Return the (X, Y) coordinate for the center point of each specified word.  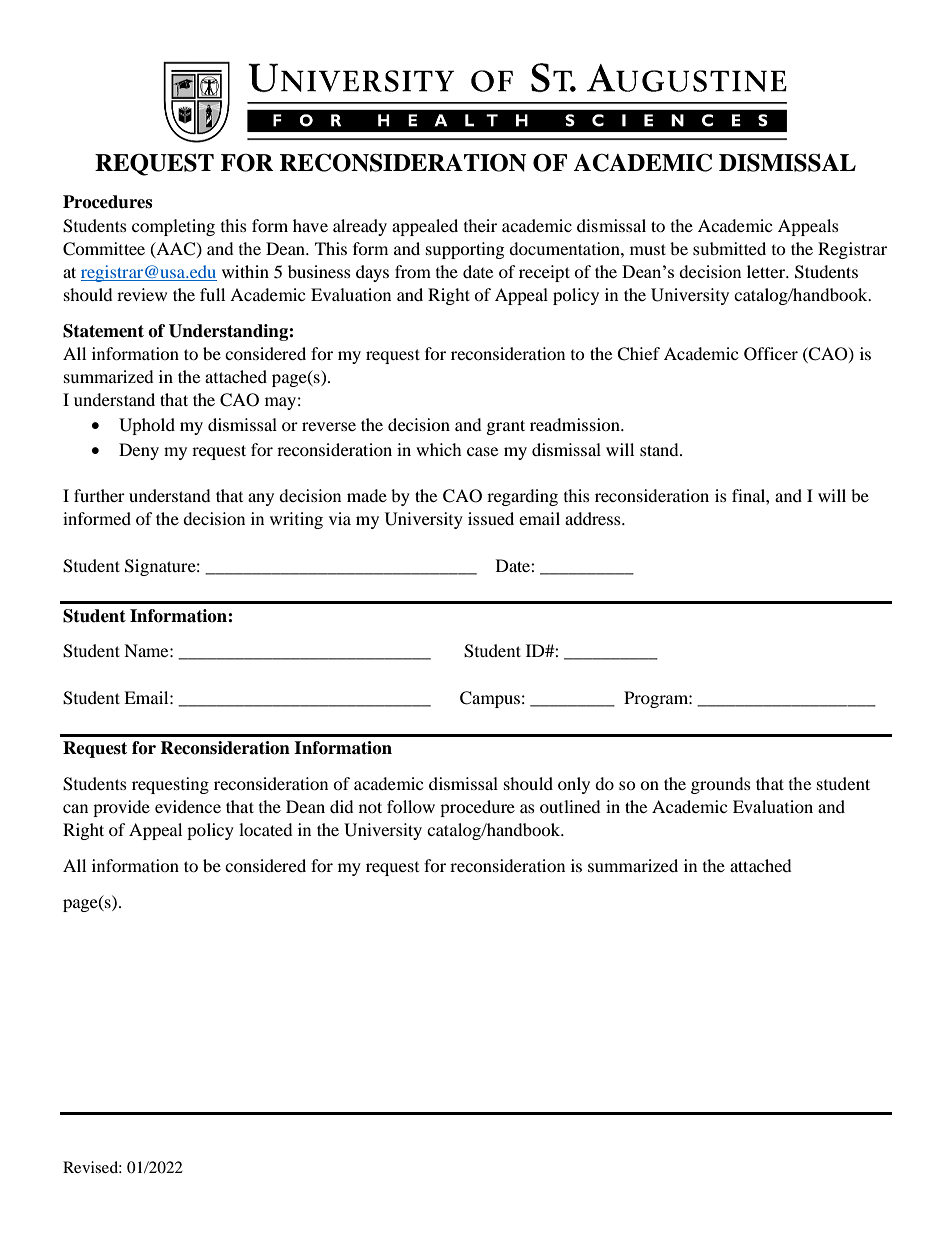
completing (173, 227)
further (99, 495)
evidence (188, 806)
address (594, 518)
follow (411, 806)
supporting (465, 250)
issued (491, 518)
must (648, 249)
